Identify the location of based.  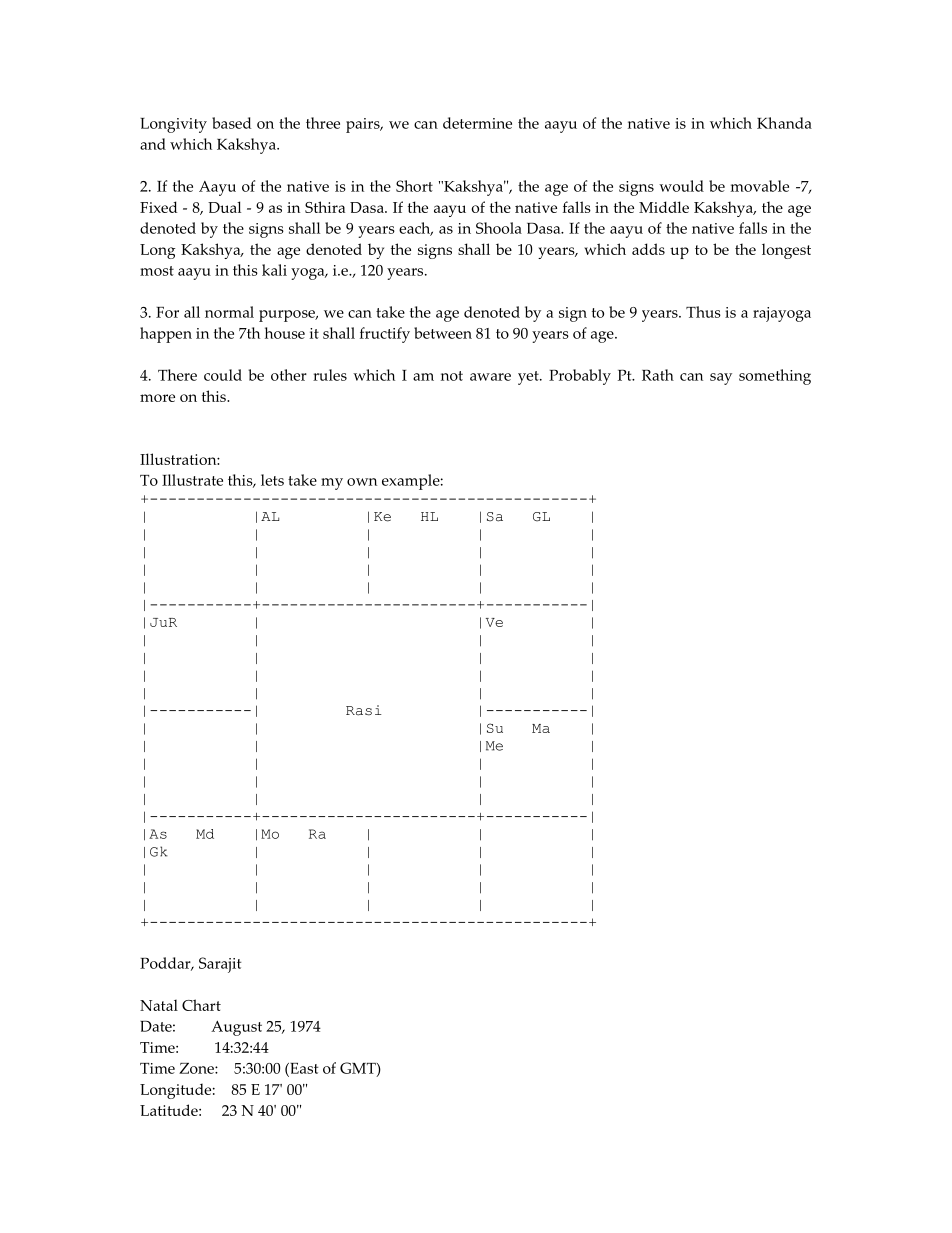
(231, 123).
